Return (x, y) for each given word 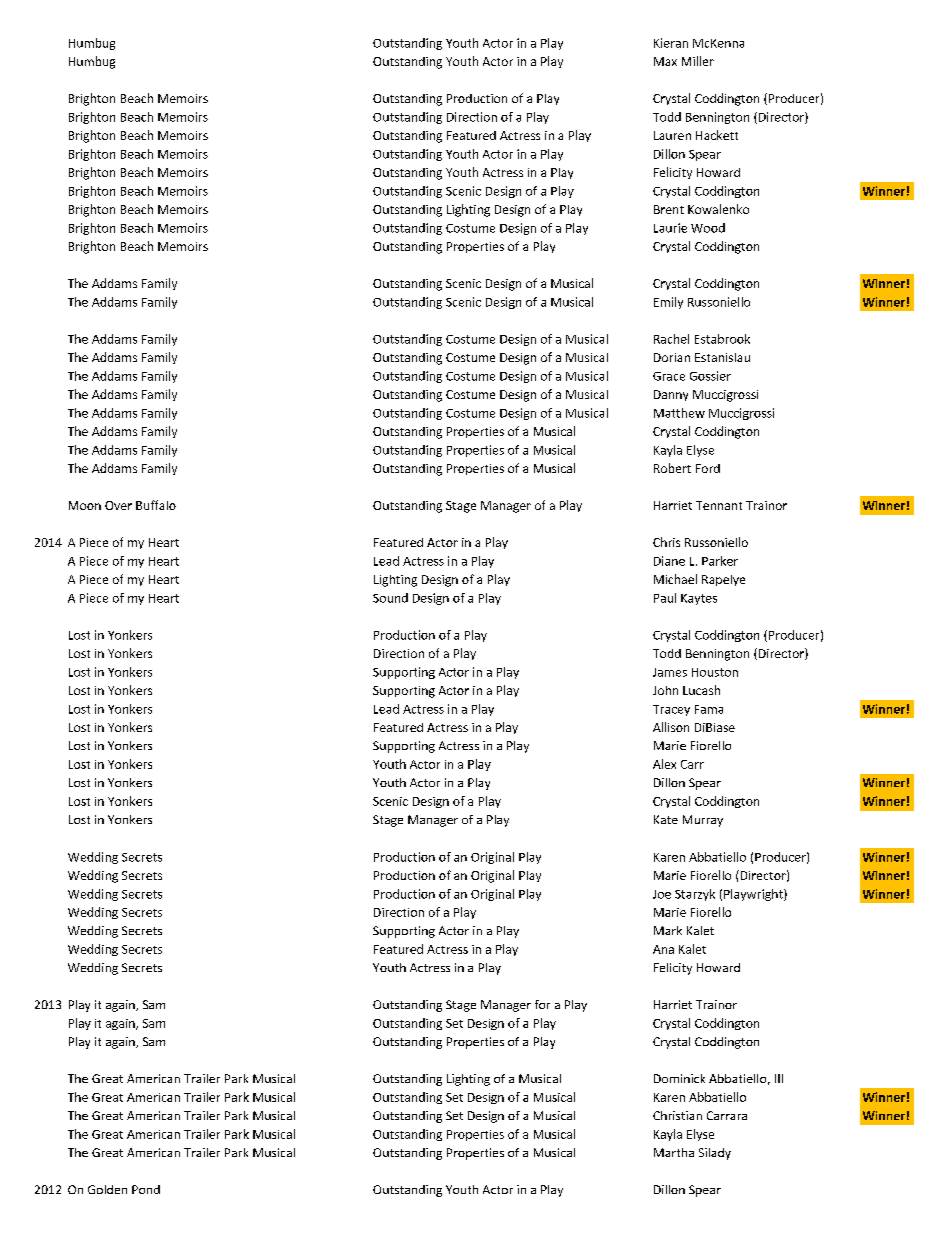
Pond (146, 1189)
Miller (698, 61)
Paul (665, 598)
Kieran (671, 43)
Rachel (671, 339)
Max (665, 61)
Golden (107, 1189)
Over (118, 505)
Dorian (672, 357)
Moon (85, 505)
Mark (668, 930)
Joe (662, 894)
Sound (390, 598)
